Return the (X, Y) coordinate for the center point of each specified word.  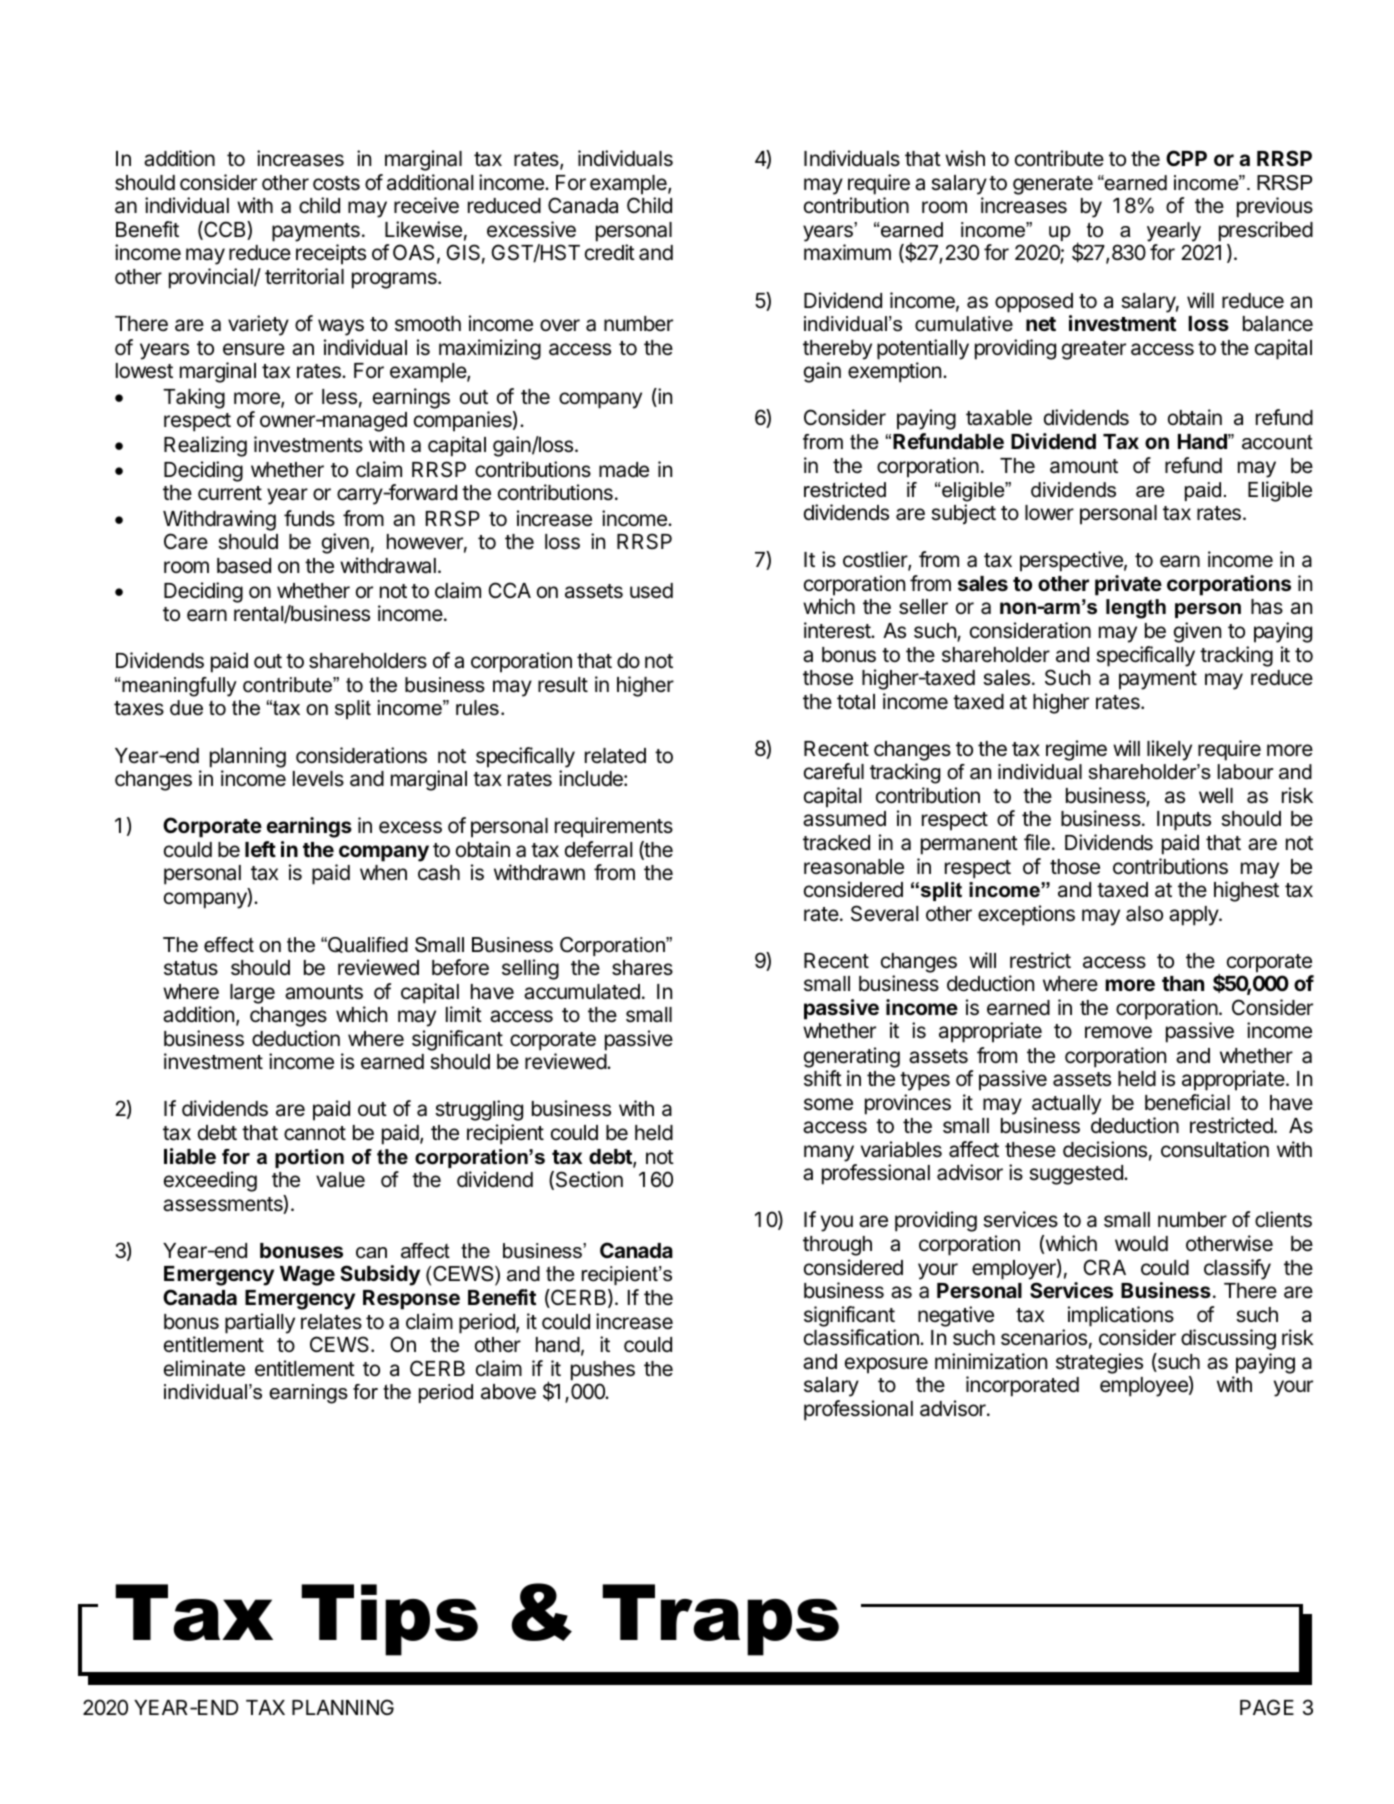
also (1144, 914)
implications (1121, 1316)
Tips (389, 1620)
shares (642, 968)
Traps (720, 1620)
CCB (225, 230)
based (244, 566)
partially (260, 1323)
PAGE (1267, 1707)
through (837, 1246)
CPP (1186, 158)
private (1128, 585)
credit (610, 252)
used (651, 591)
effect (229, 945)
